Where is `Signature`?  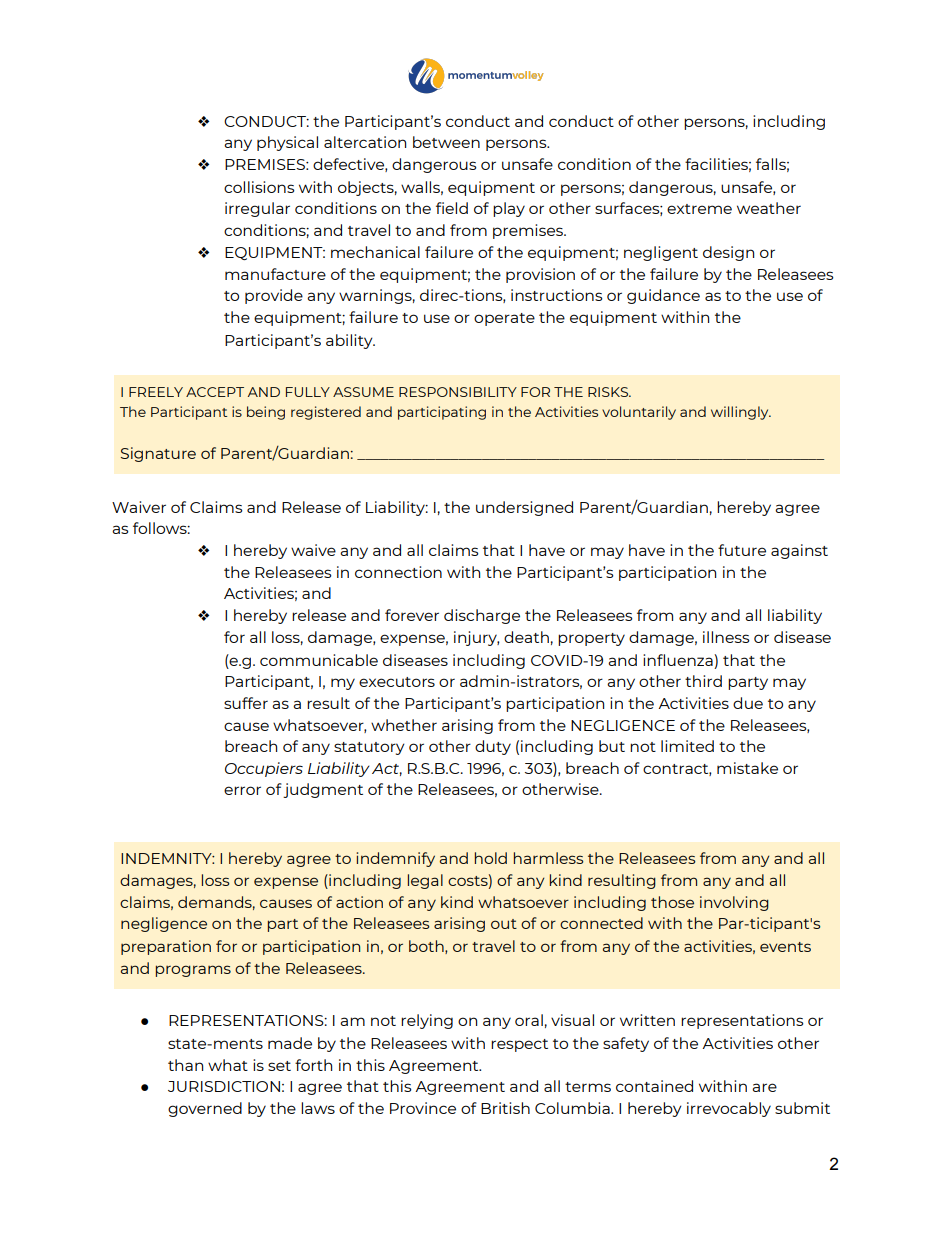 Signature is located at coordinates (158, 454).
